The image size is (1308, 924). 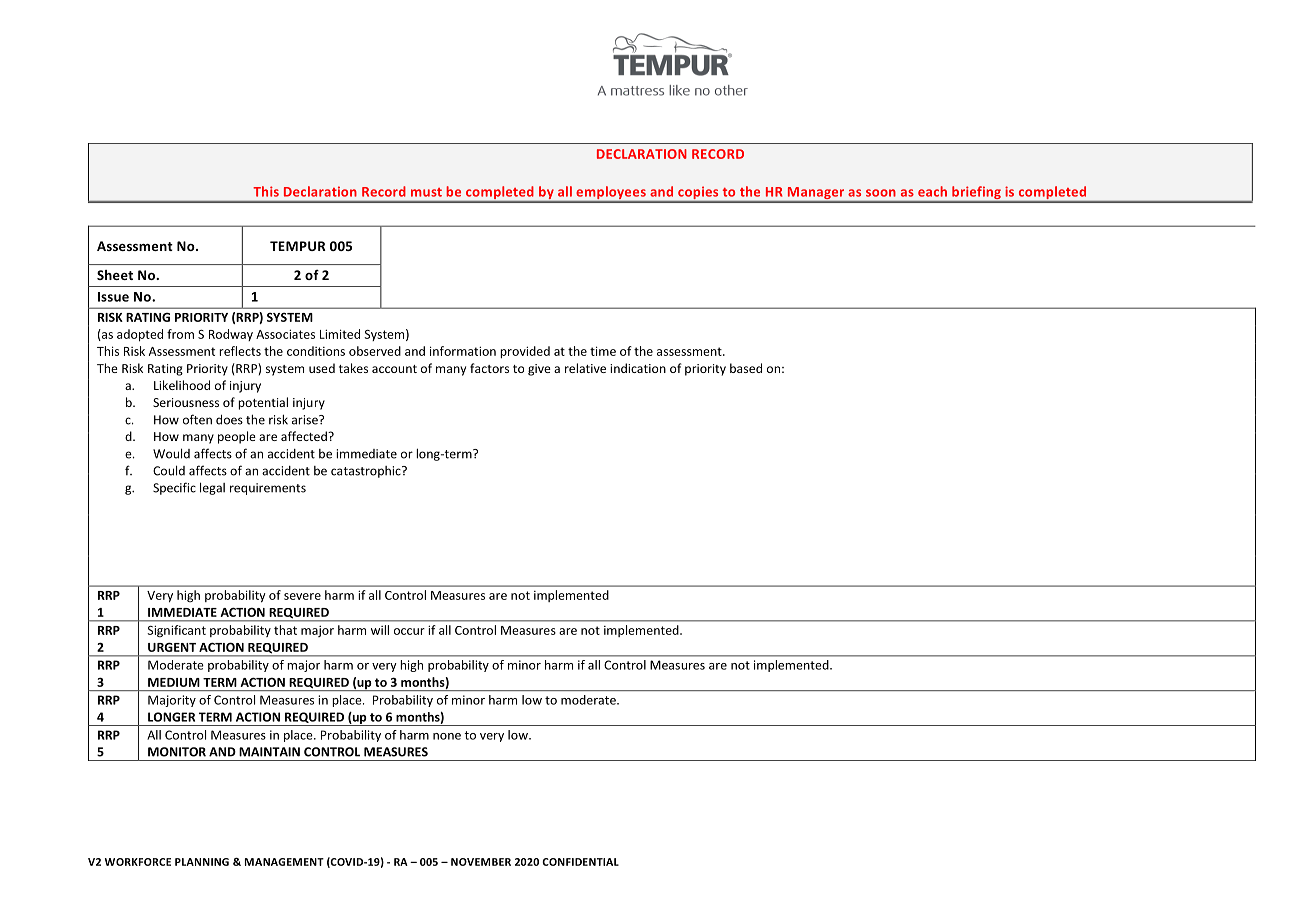 I want to click on soon, so click(x=881, y=193).
